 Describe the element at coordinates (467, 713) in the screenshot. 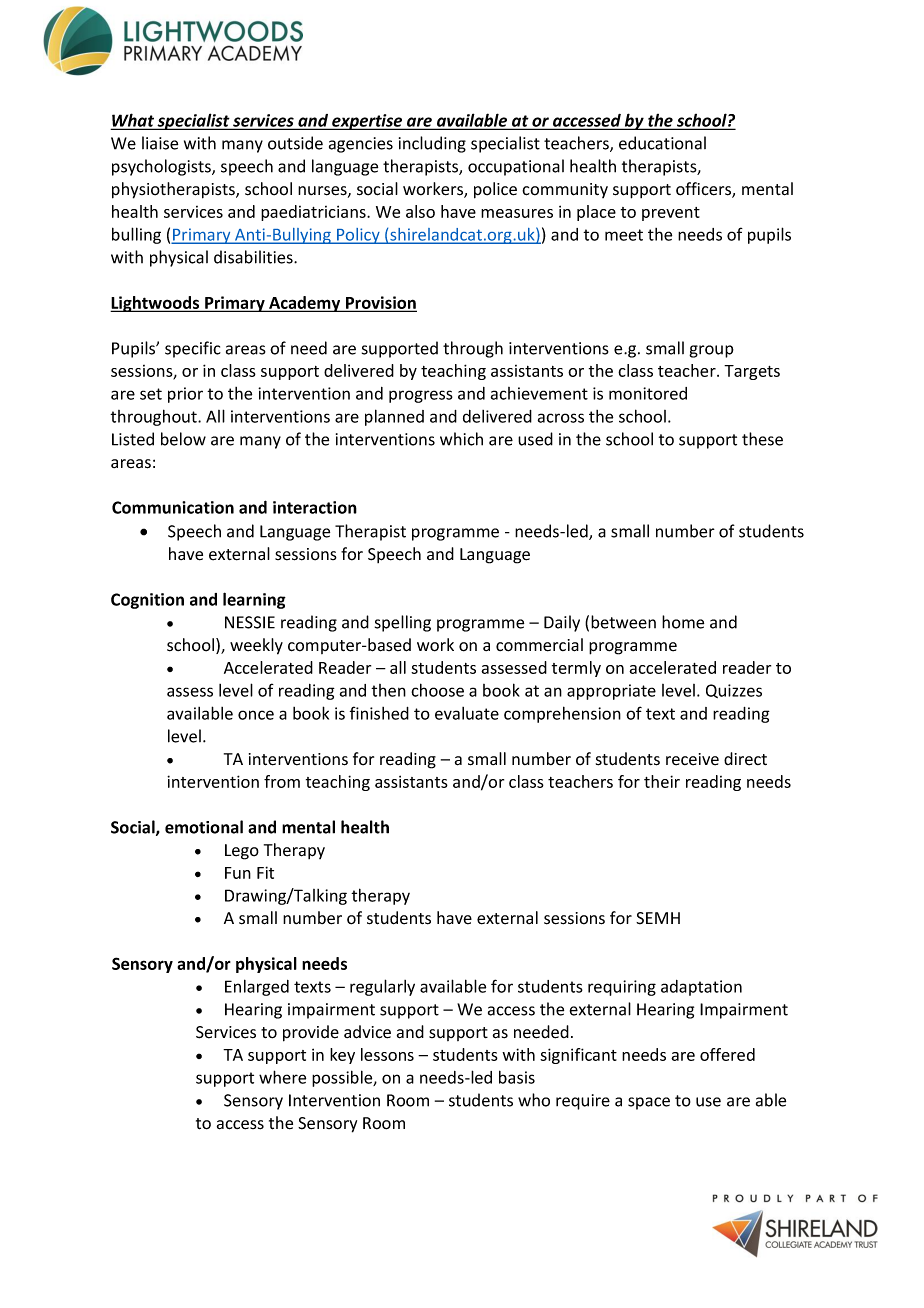

I see `evaluate` at that location.
